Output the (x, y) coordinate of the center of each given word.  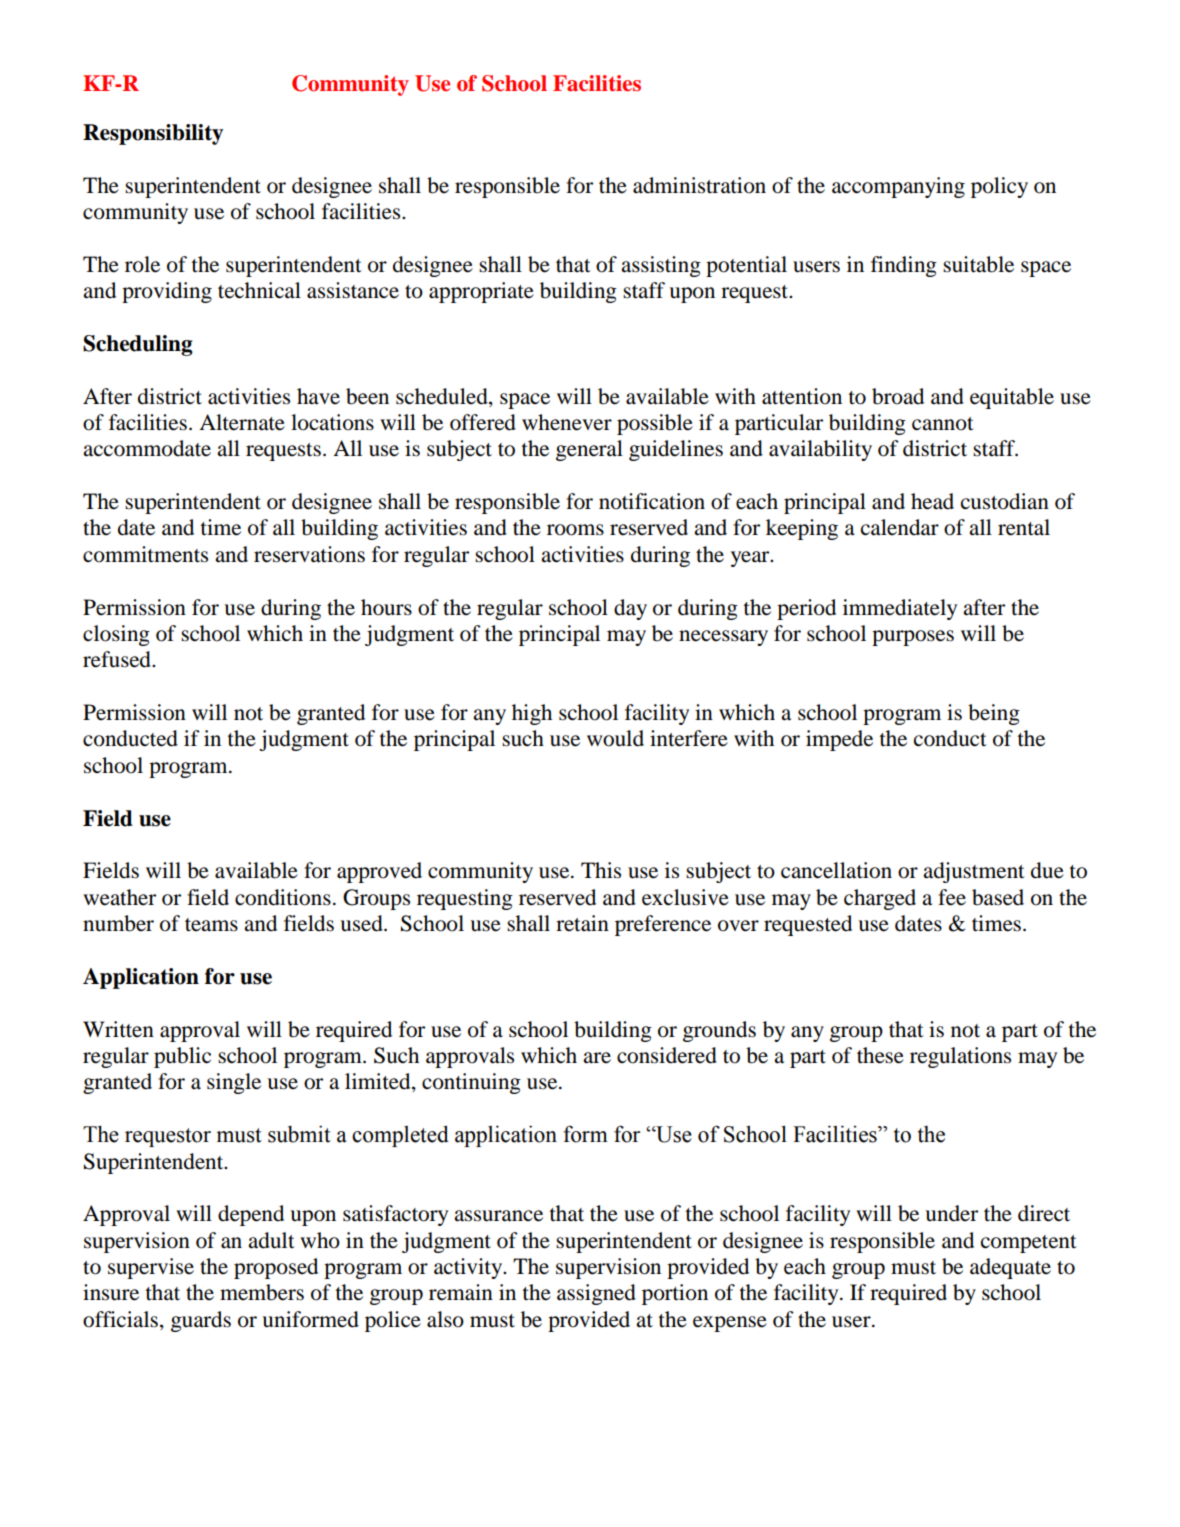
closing (116, 635)
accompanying (898, 187)
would (615, 738)
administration (699, 185)
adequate (1010, 1268)
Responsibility (153, 134)
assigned (596, 1294)
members (262, 1292)
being (994, 714)
